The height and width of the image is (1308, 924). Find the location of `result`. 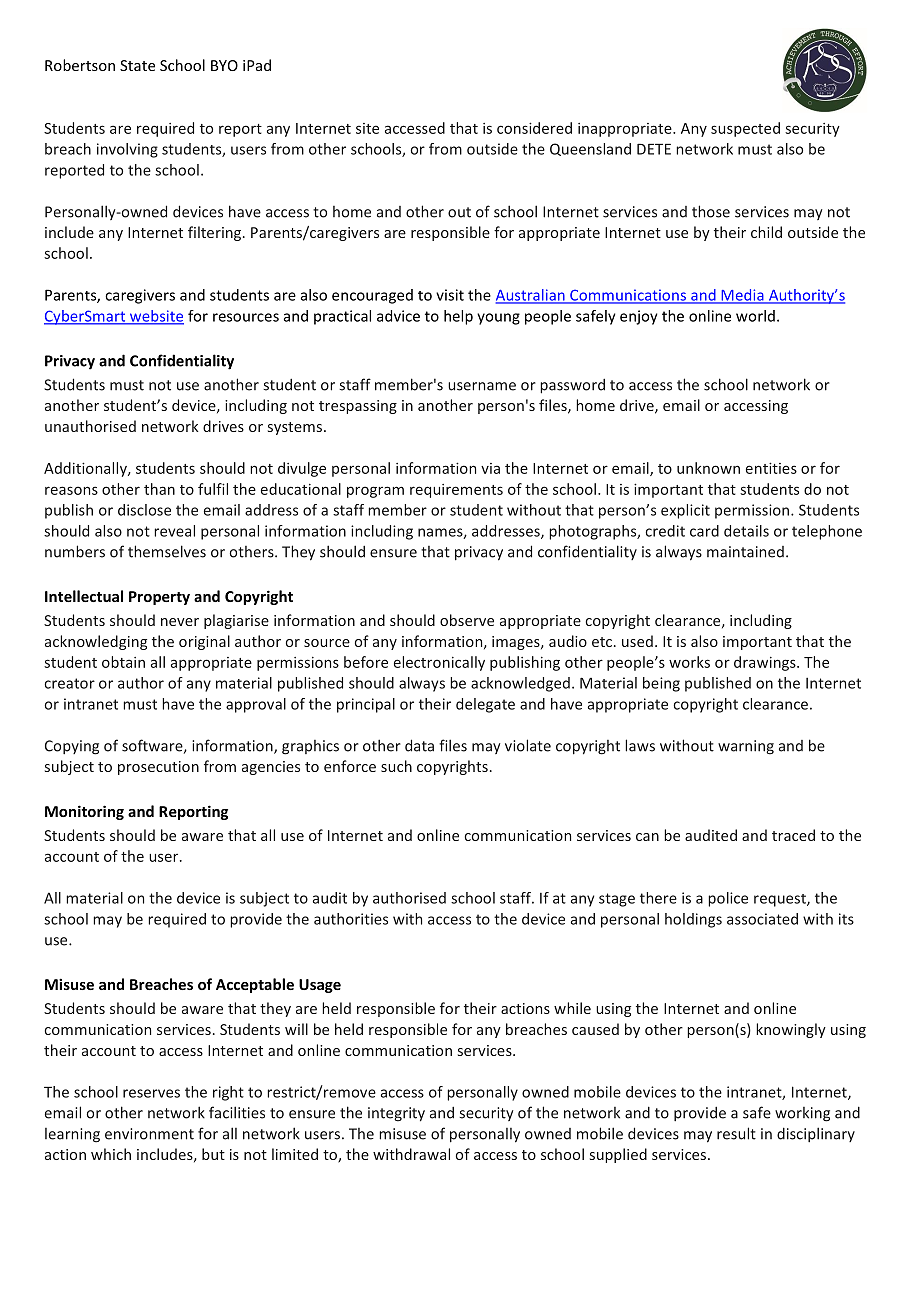

result is located at coordinates (736, 1133).
